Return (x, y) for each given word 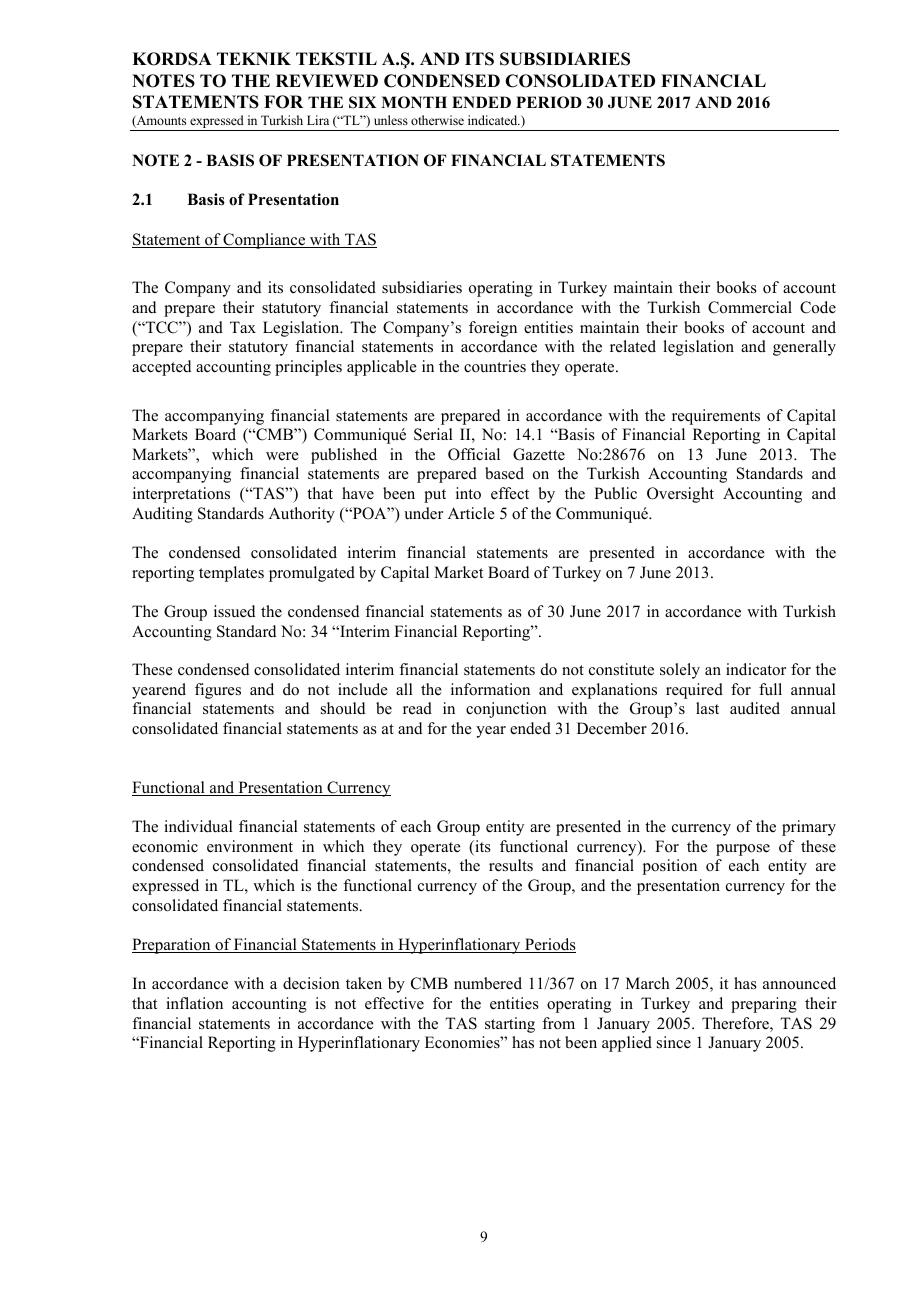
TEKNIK (254, 58)
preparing (764, 1005)
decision (311, 983)
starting (510, 1025)
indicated (494, 120)
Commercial (750, 307)
